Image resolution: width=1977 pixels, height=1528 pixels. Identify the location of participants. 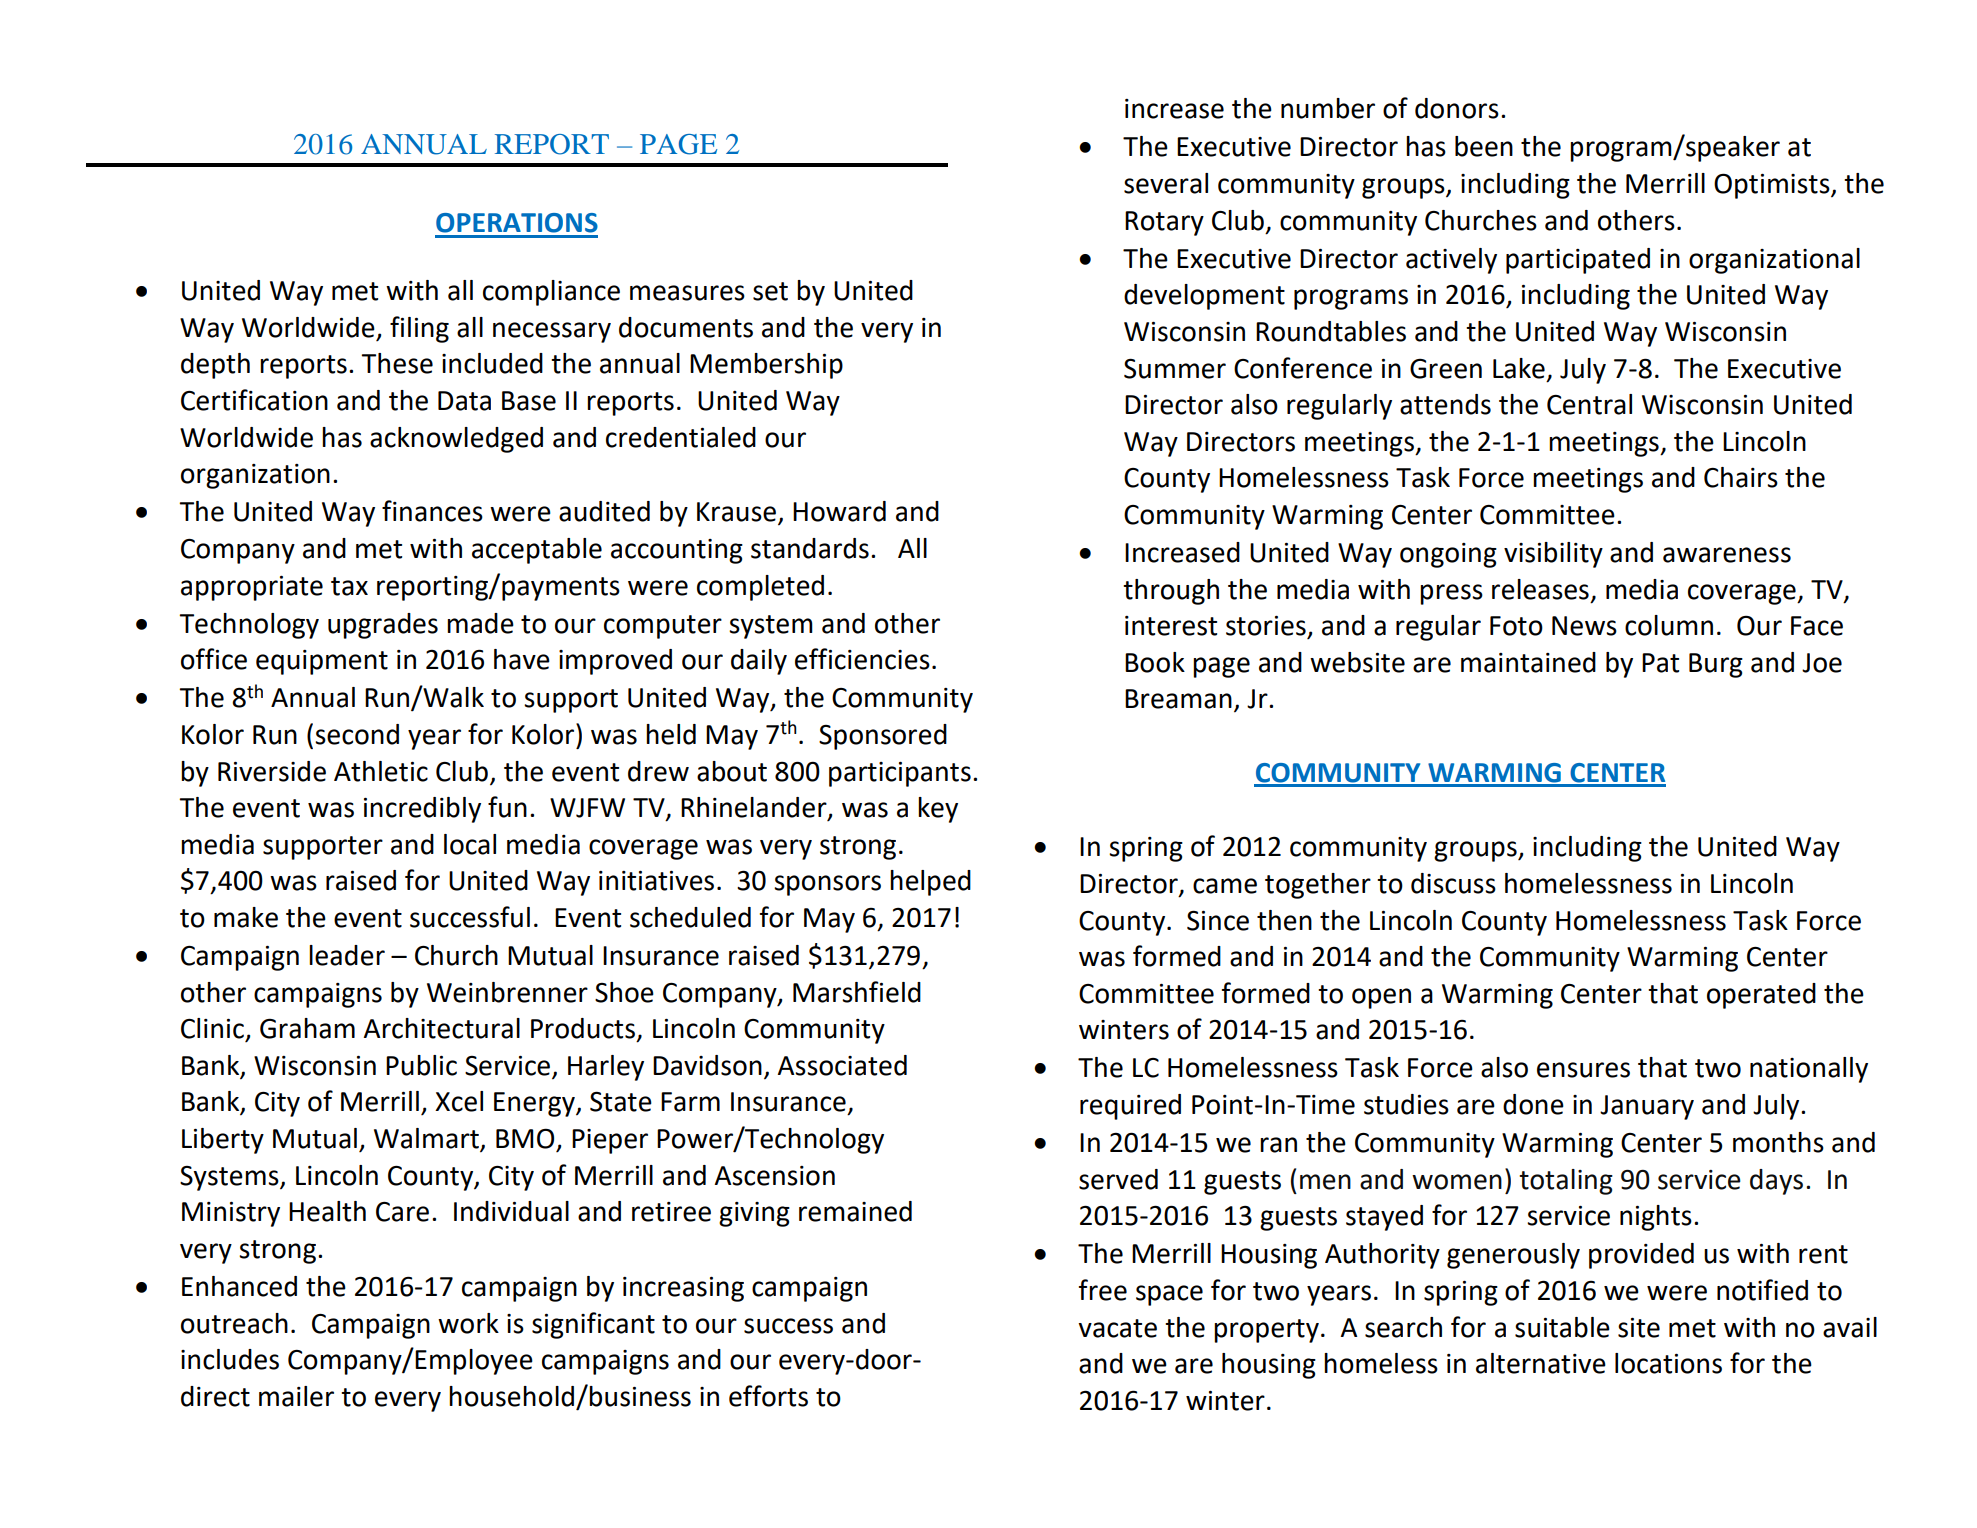
(900, 774).
